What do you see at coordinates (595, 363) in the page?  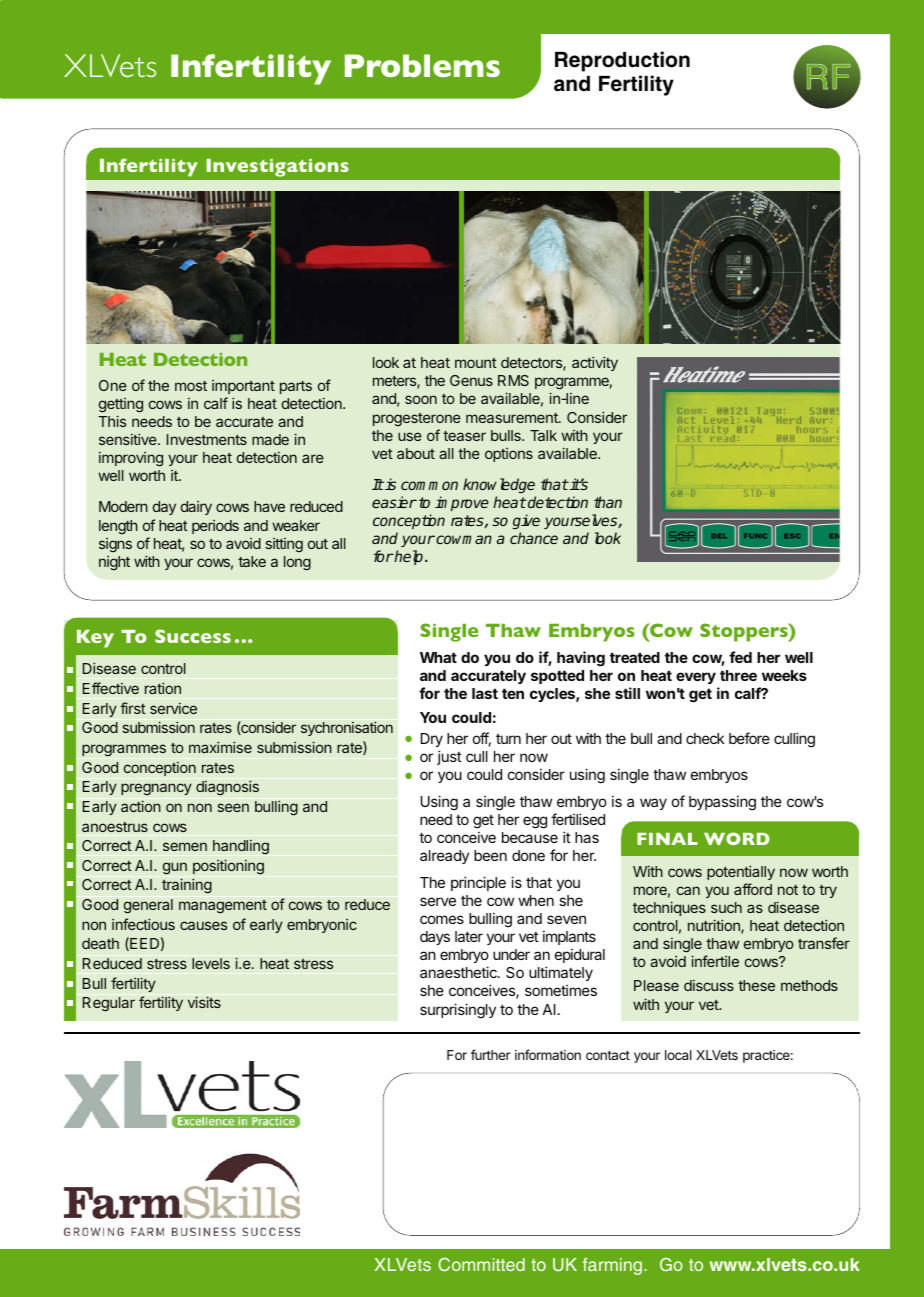 I see `activity` at bounding box center [595, 363].
